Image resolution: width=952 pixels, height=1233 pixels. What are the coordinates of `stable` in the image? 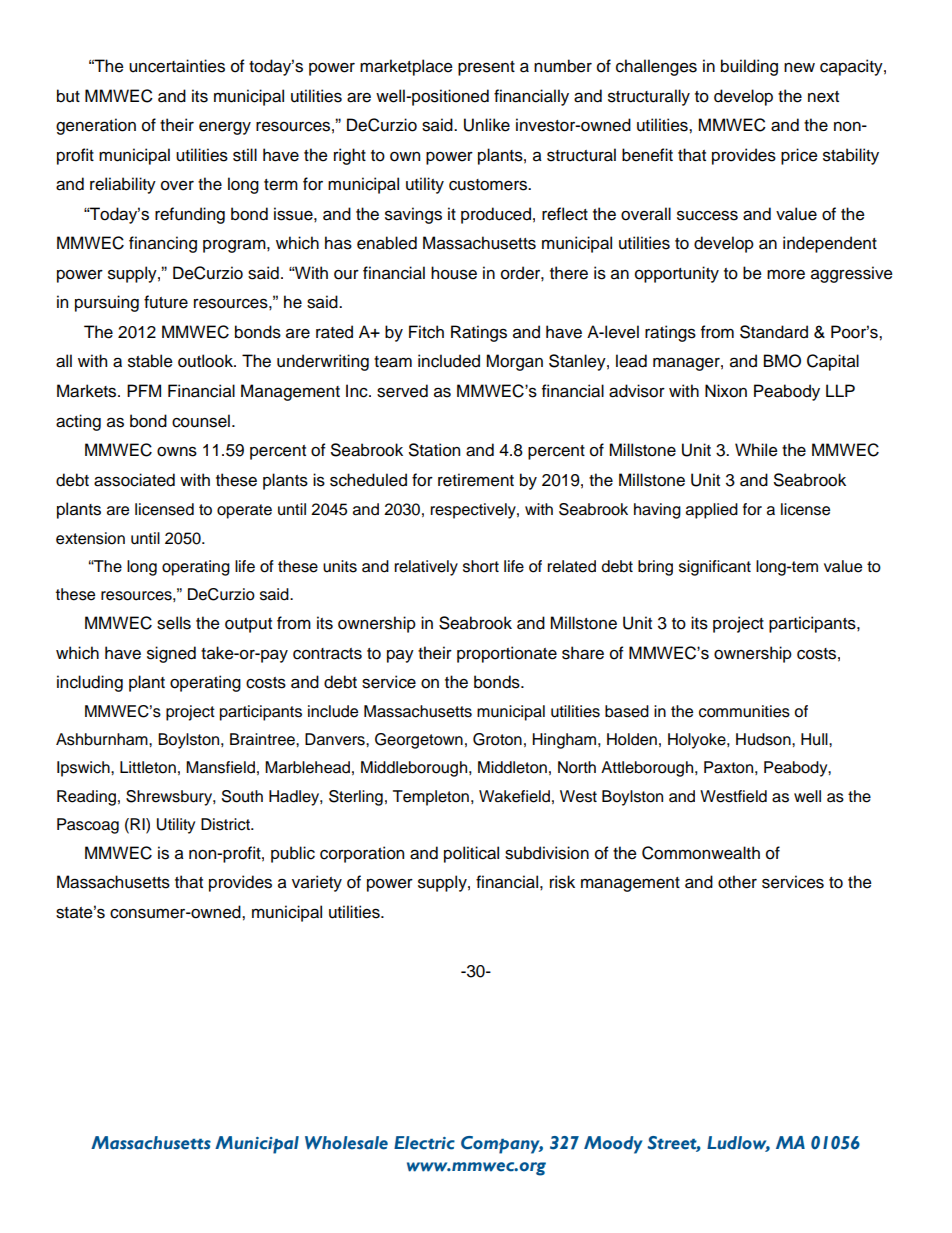 It's located at (150, 361).
